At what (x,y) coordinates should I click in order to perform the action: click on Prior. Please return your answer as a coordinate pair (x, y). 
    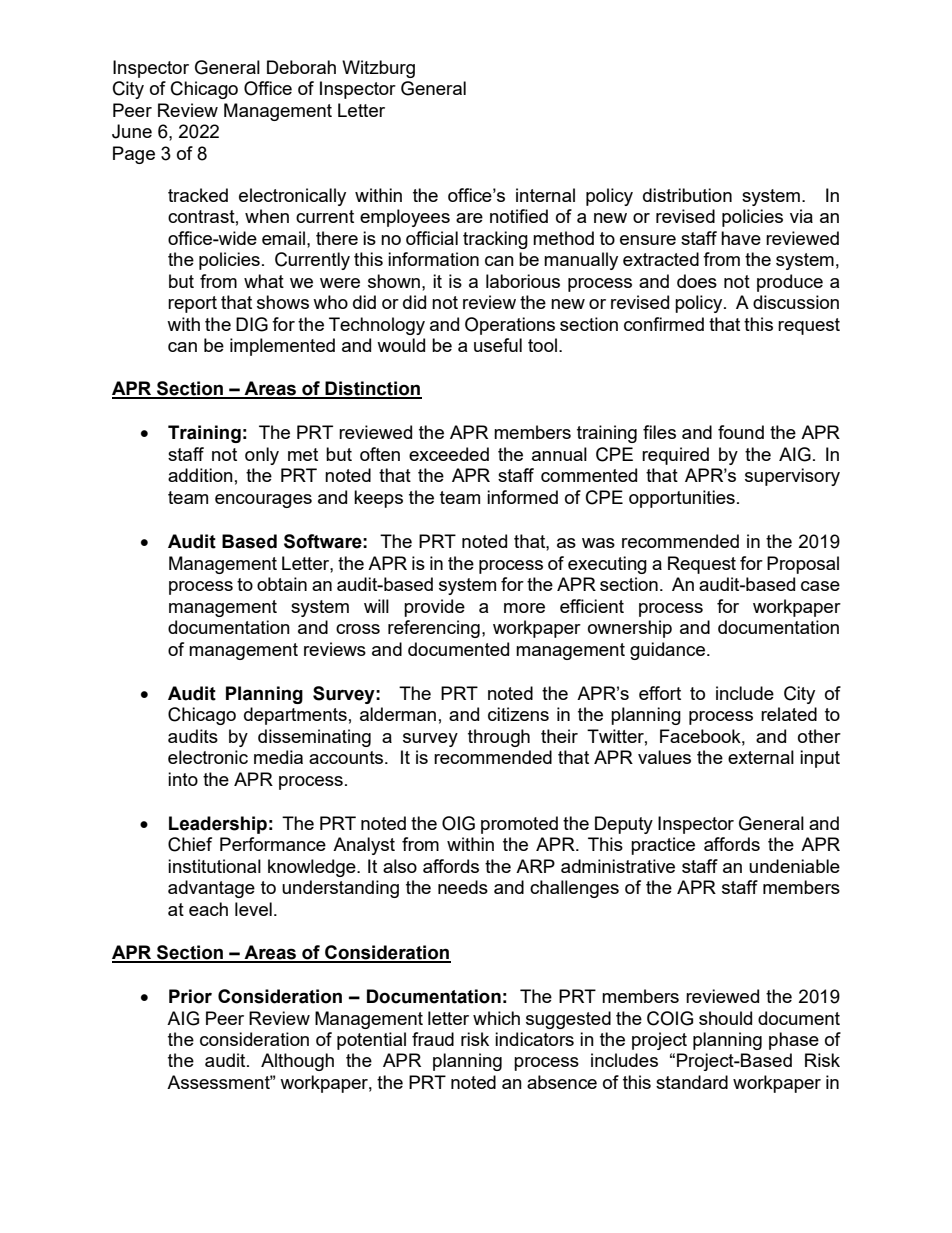
    Looking at the image, I should click on (190, 996).
